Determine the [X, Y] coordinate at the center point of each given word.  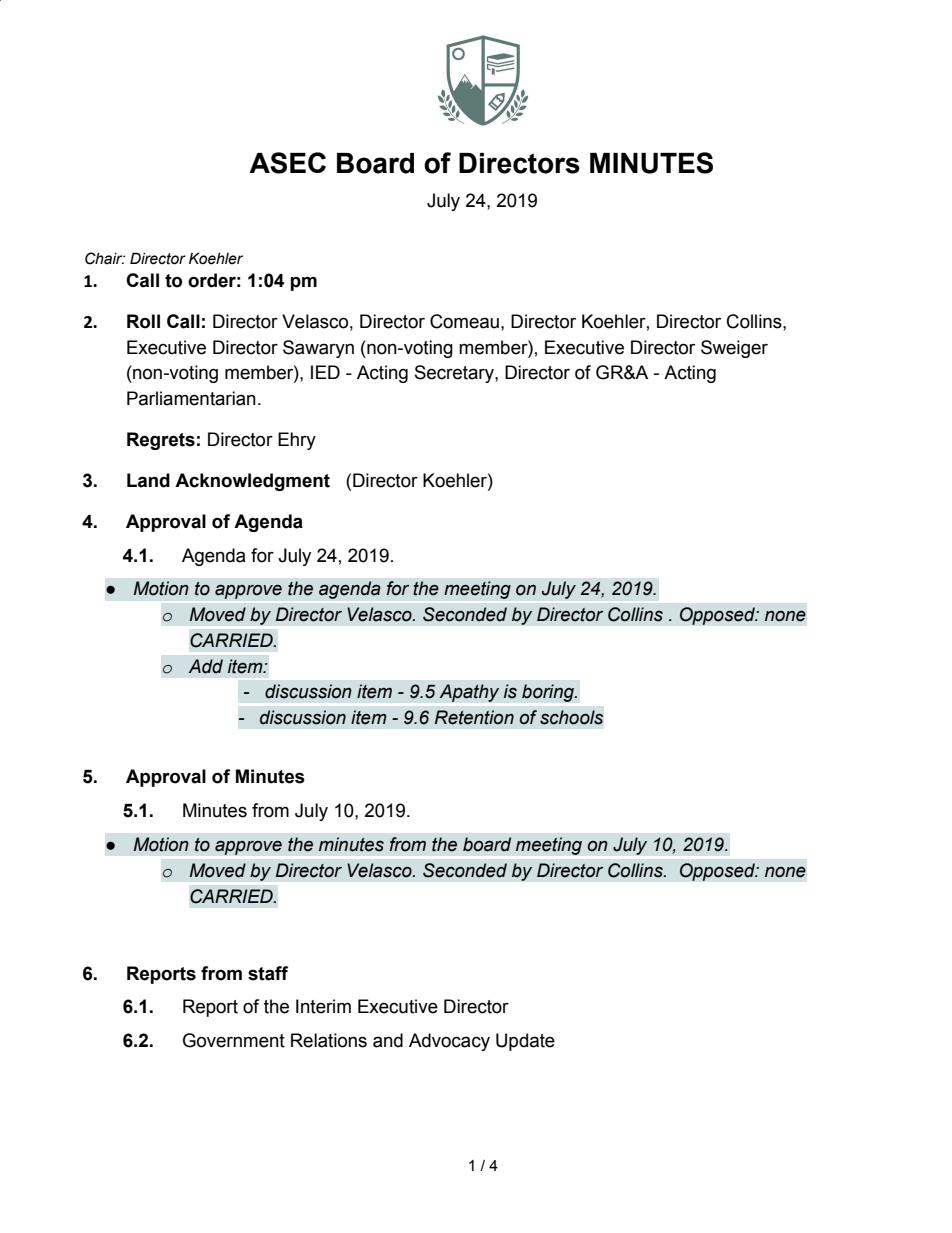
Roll [143, 321]
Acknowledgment [252, 482]
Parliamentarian [191, 398]
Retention [474, 717]
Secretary [455, 374]
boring [549, 693]
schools [571, 717]
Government [234, 1040]
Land [148, 480]
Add [205, 666]
